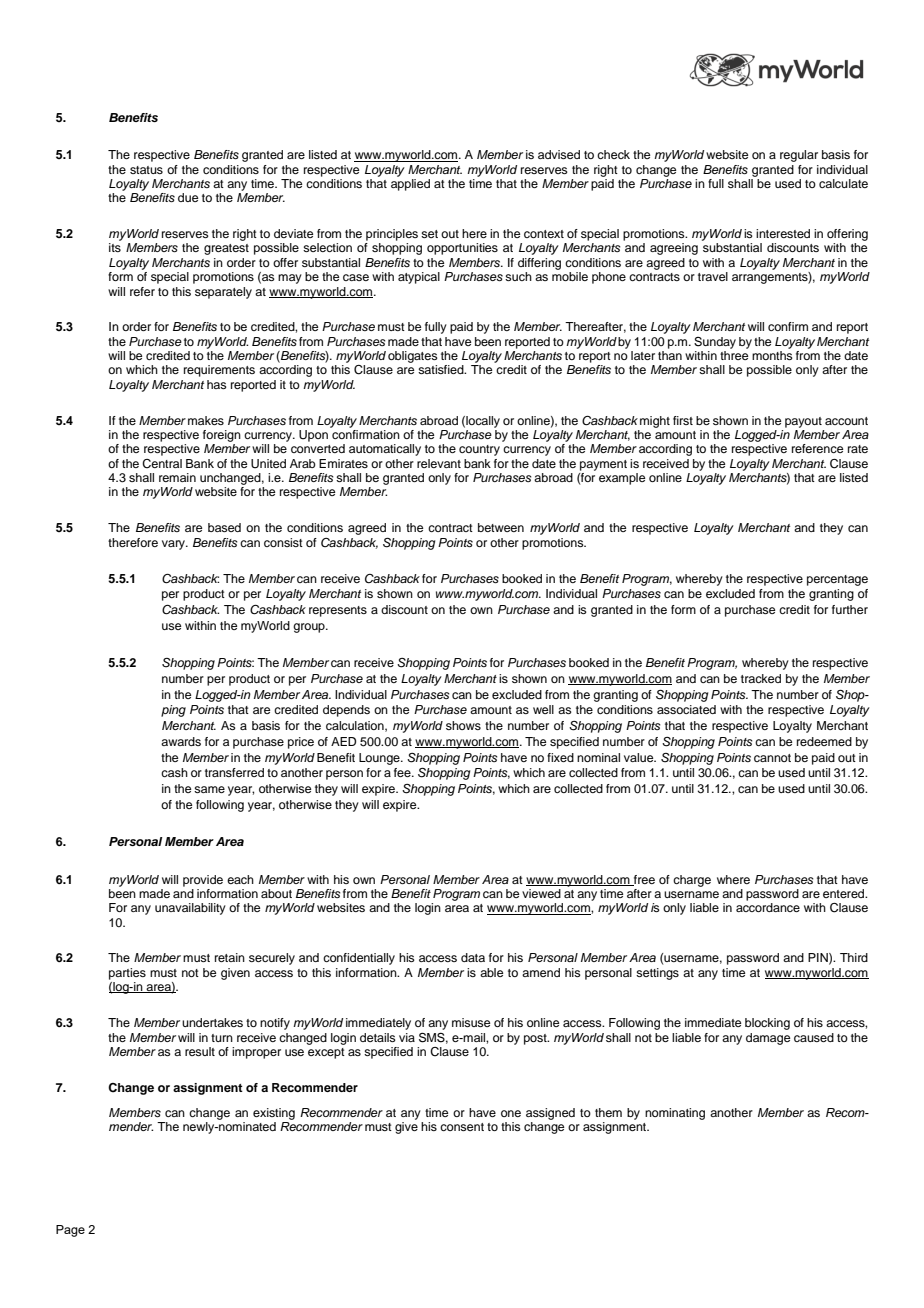 The height and width of the image is (1308, 924). What do you see at coordinates (70, 1231) in the image?
I see `Page` at bounding box center [70, 1231].
